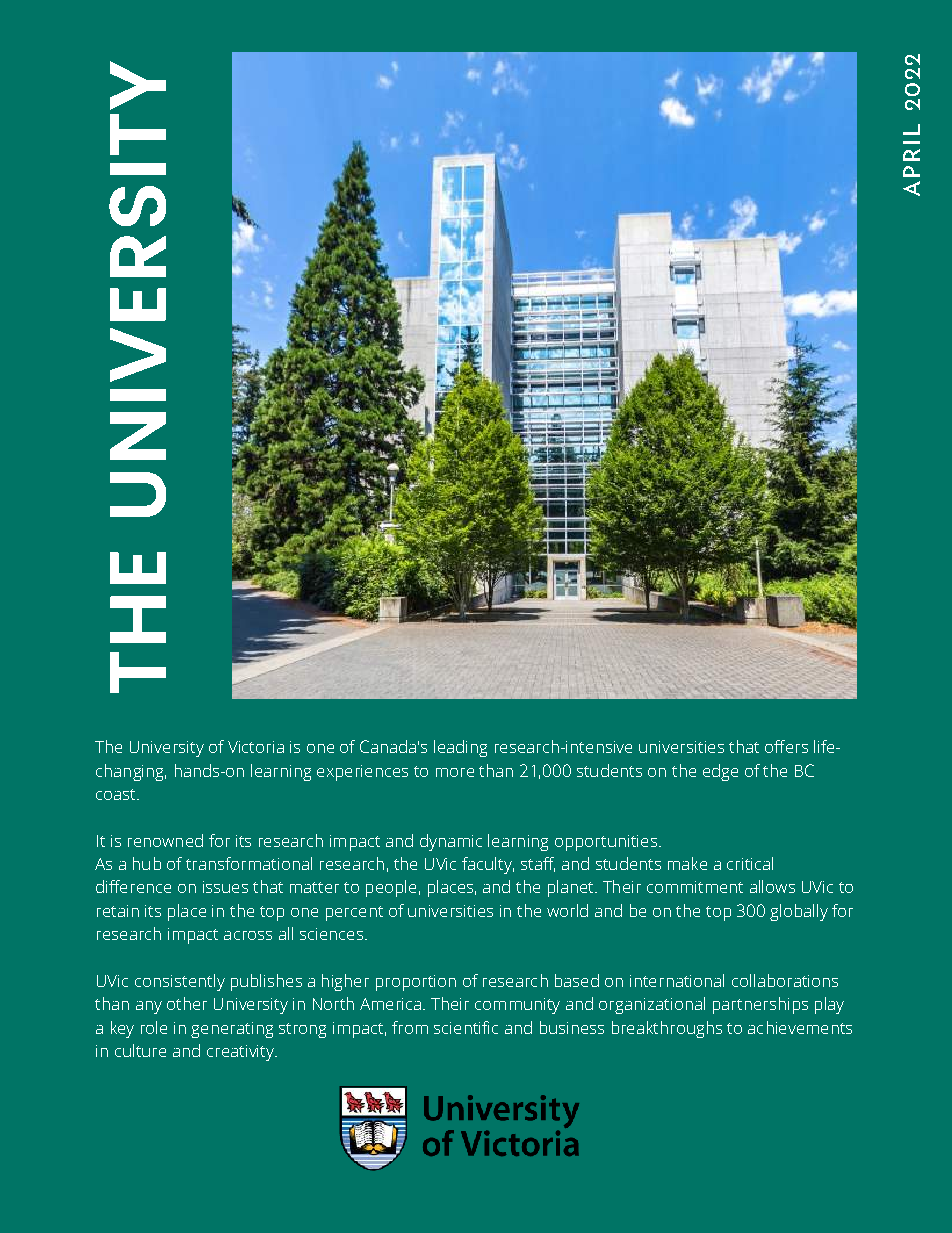 This screenshot has width=952, height=1233. I want to click on creativity, so click(241, 1053).
